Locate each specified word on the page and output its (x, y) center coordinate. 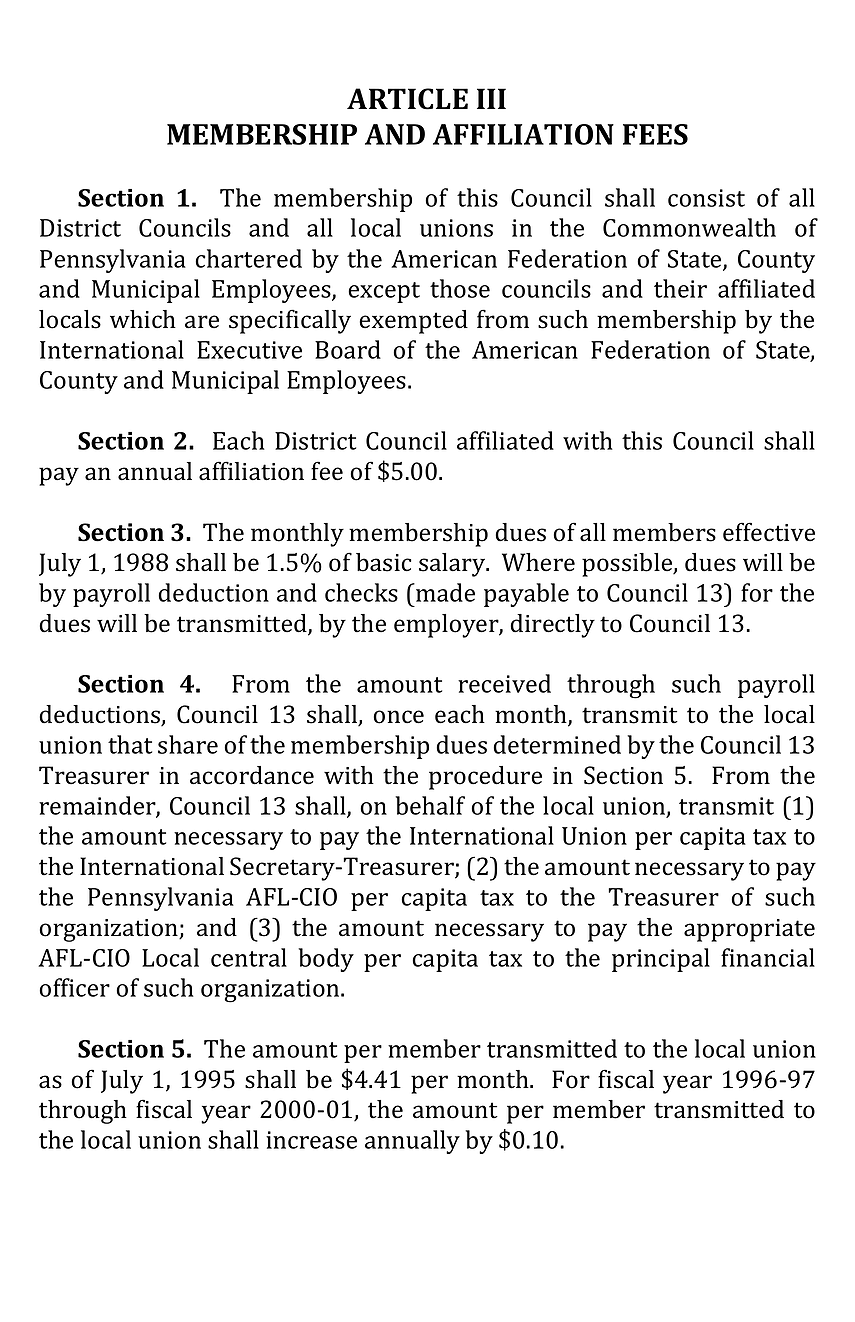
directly (552, 626)
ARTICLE (407, 99)
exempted (413, 322)
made (444, 592)
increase (311, 1140)
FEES (655, 134)
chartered (248, 258)
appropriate (749, 930)
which (143, 319)
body (326, 960)
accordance (252, 775)
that (130, 744)
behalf (430, 805)
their (680, 288)
